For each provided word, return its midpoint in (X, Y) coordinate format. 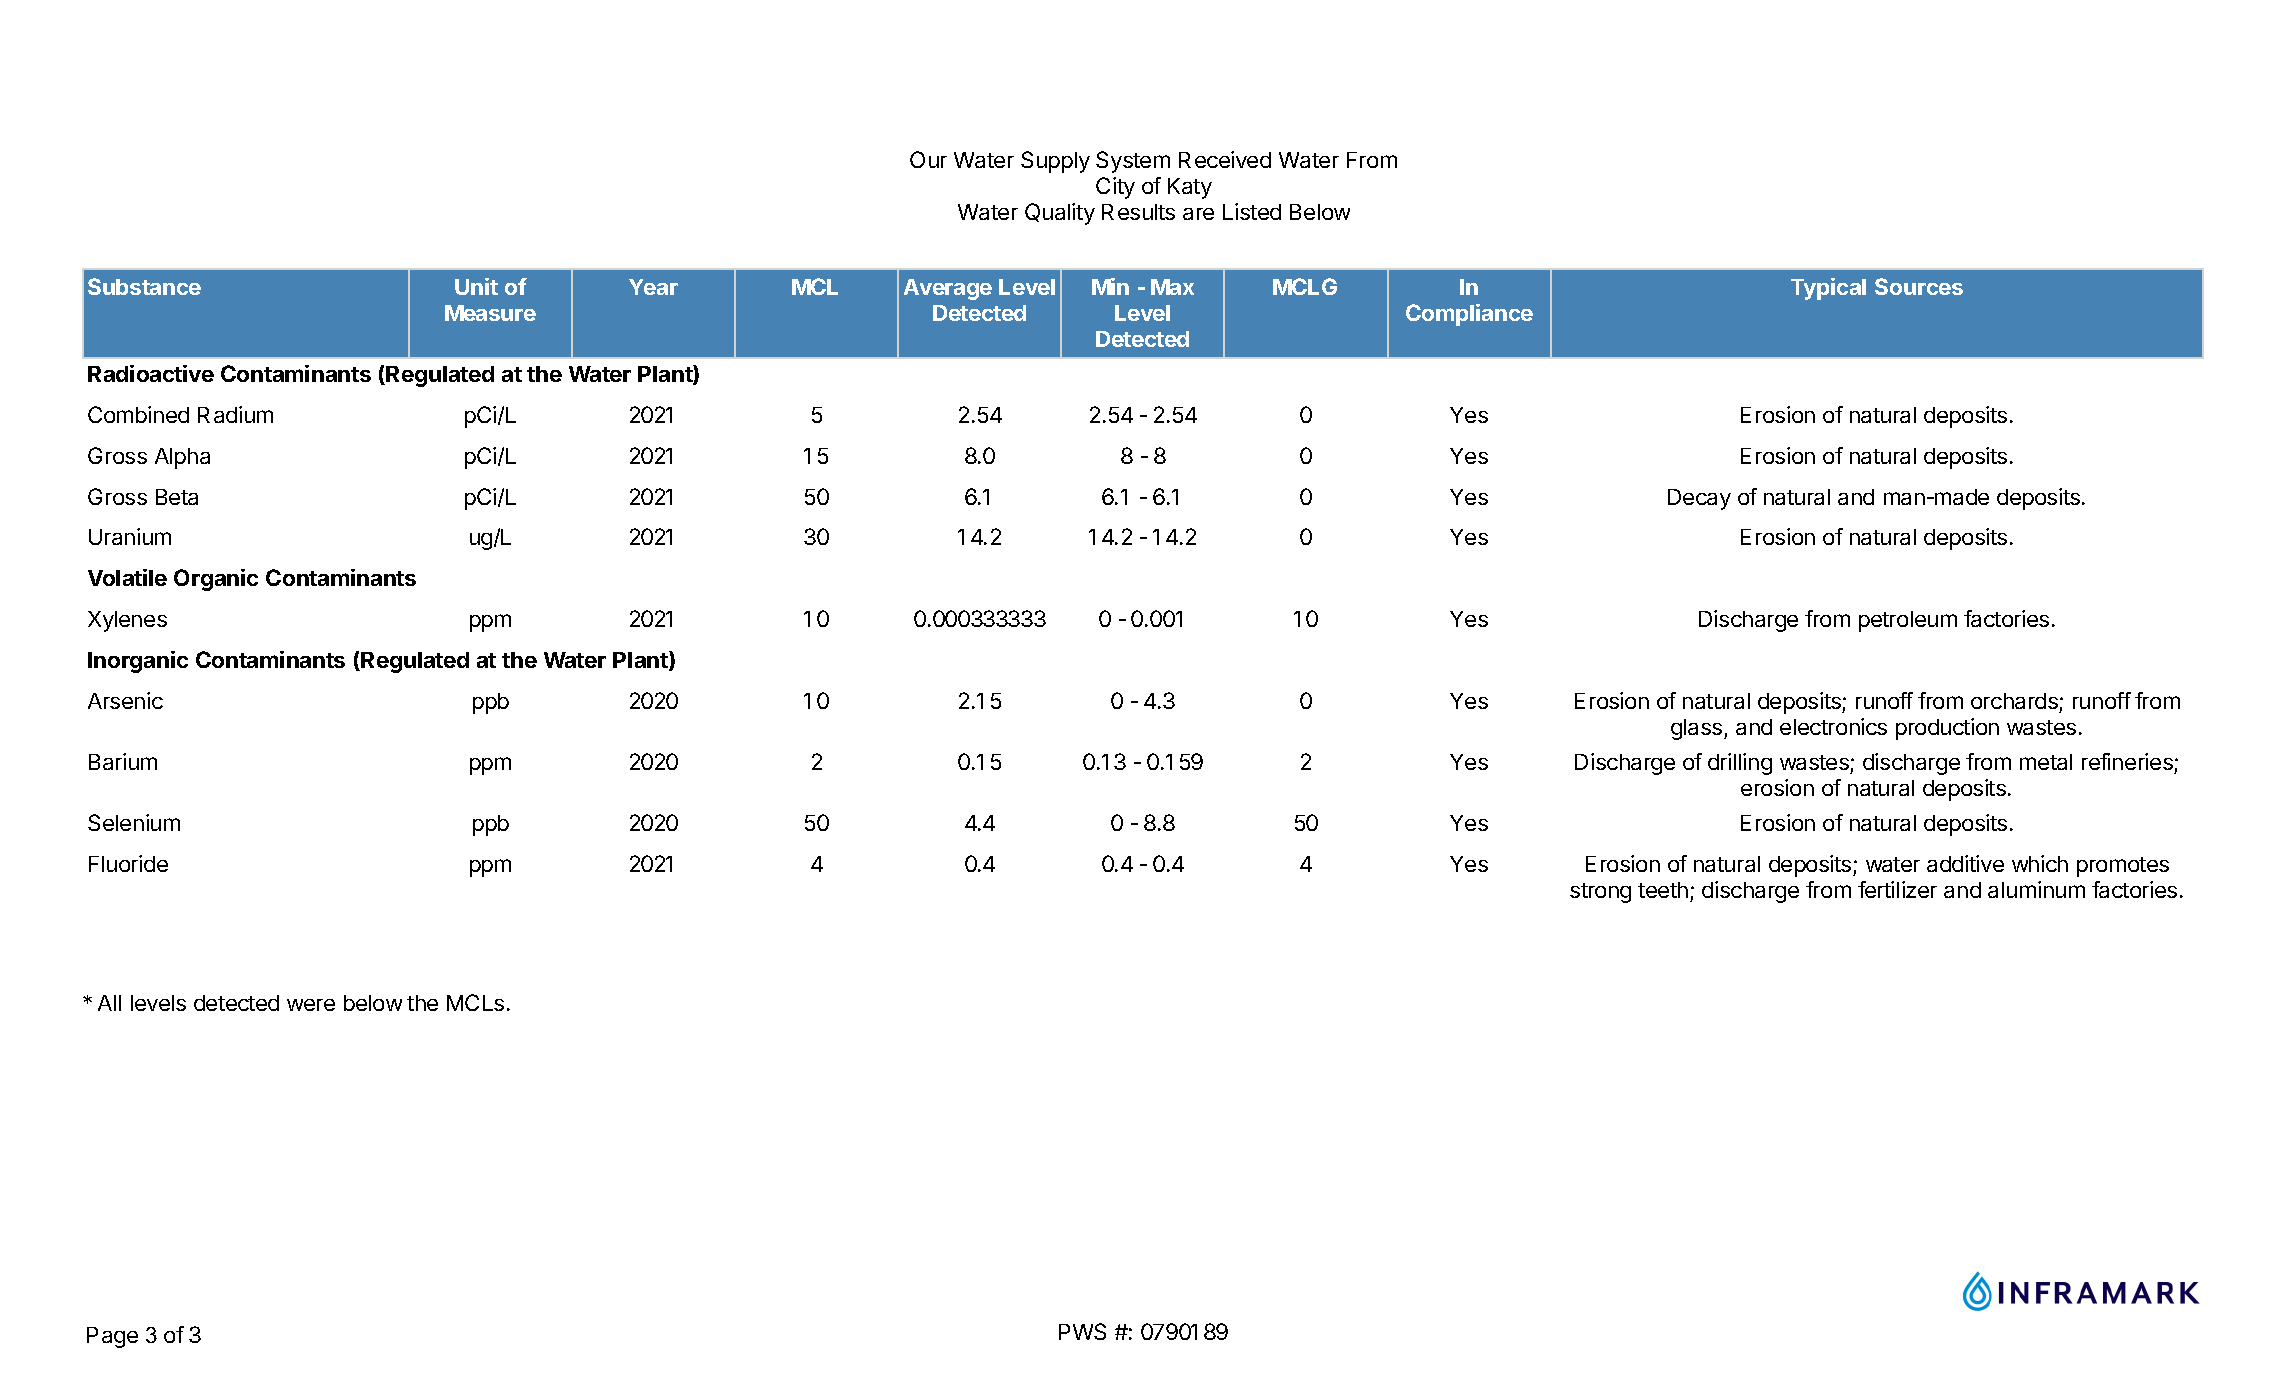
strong (1600, 893)
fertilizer (1897, 889)
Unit (476, 286)
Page (112, 1337)
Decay (1699, 499)
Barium (123, 761)
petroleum (1908, 621)
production (1947, 729)
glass (1698, 729)
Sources (1919, 286)
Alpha (182, 458)
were (311, 1005)
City (1115, 188)
